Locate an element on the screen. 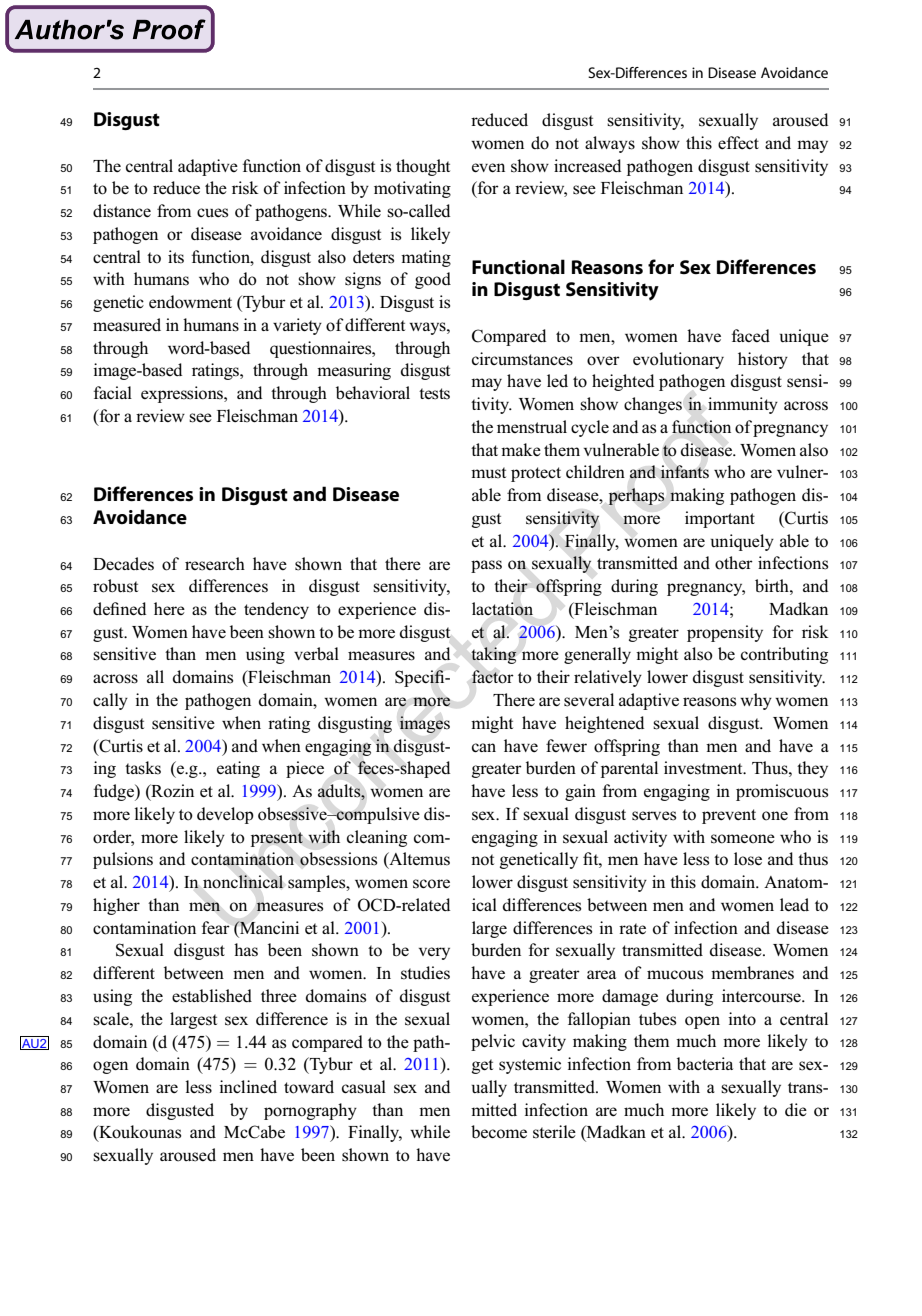  research is located at coordinates (215, 564).
